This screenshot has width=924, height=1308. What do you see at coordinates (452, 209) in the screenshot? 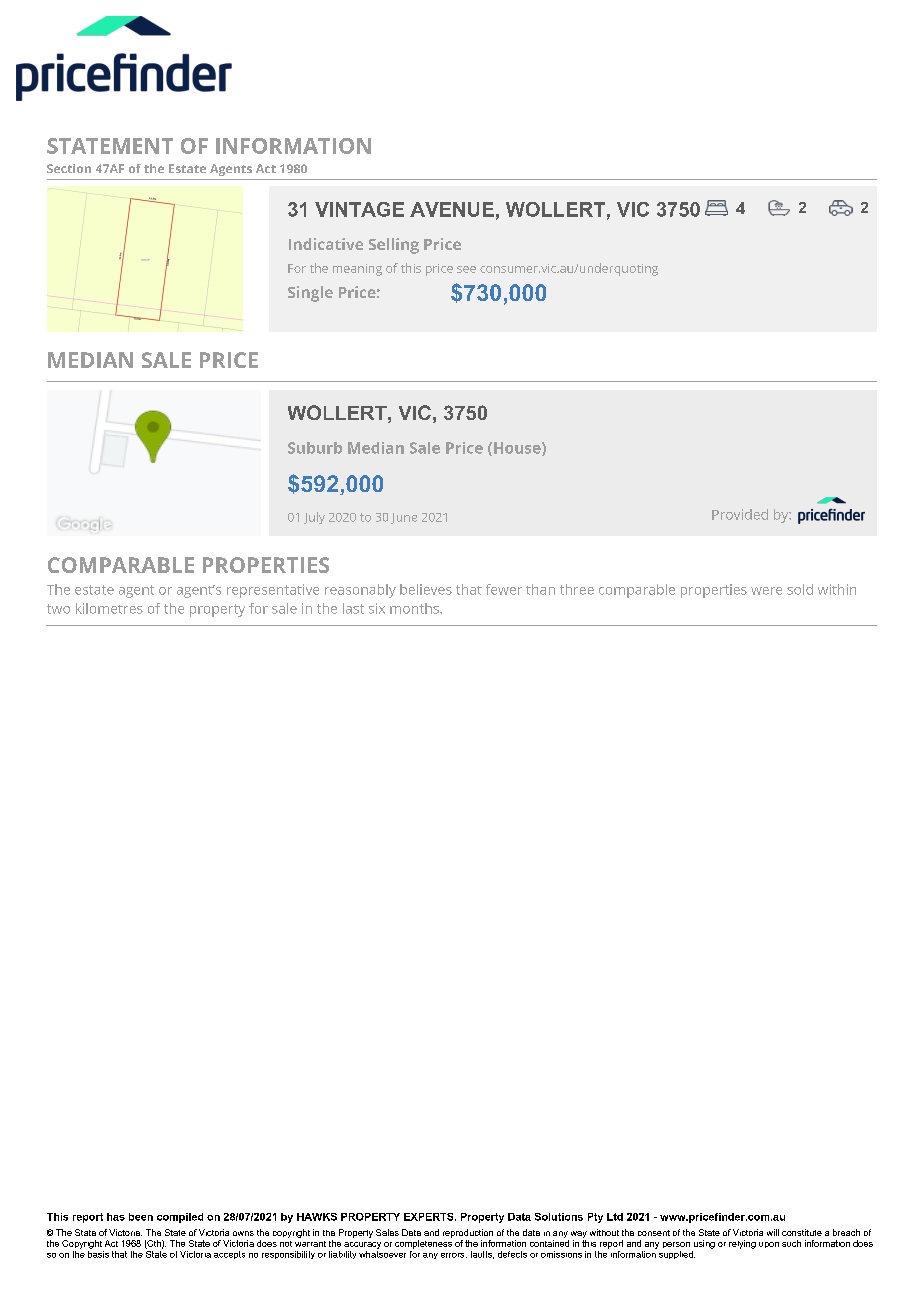
I see `AVENUE` at bounding box center [452, 209].
